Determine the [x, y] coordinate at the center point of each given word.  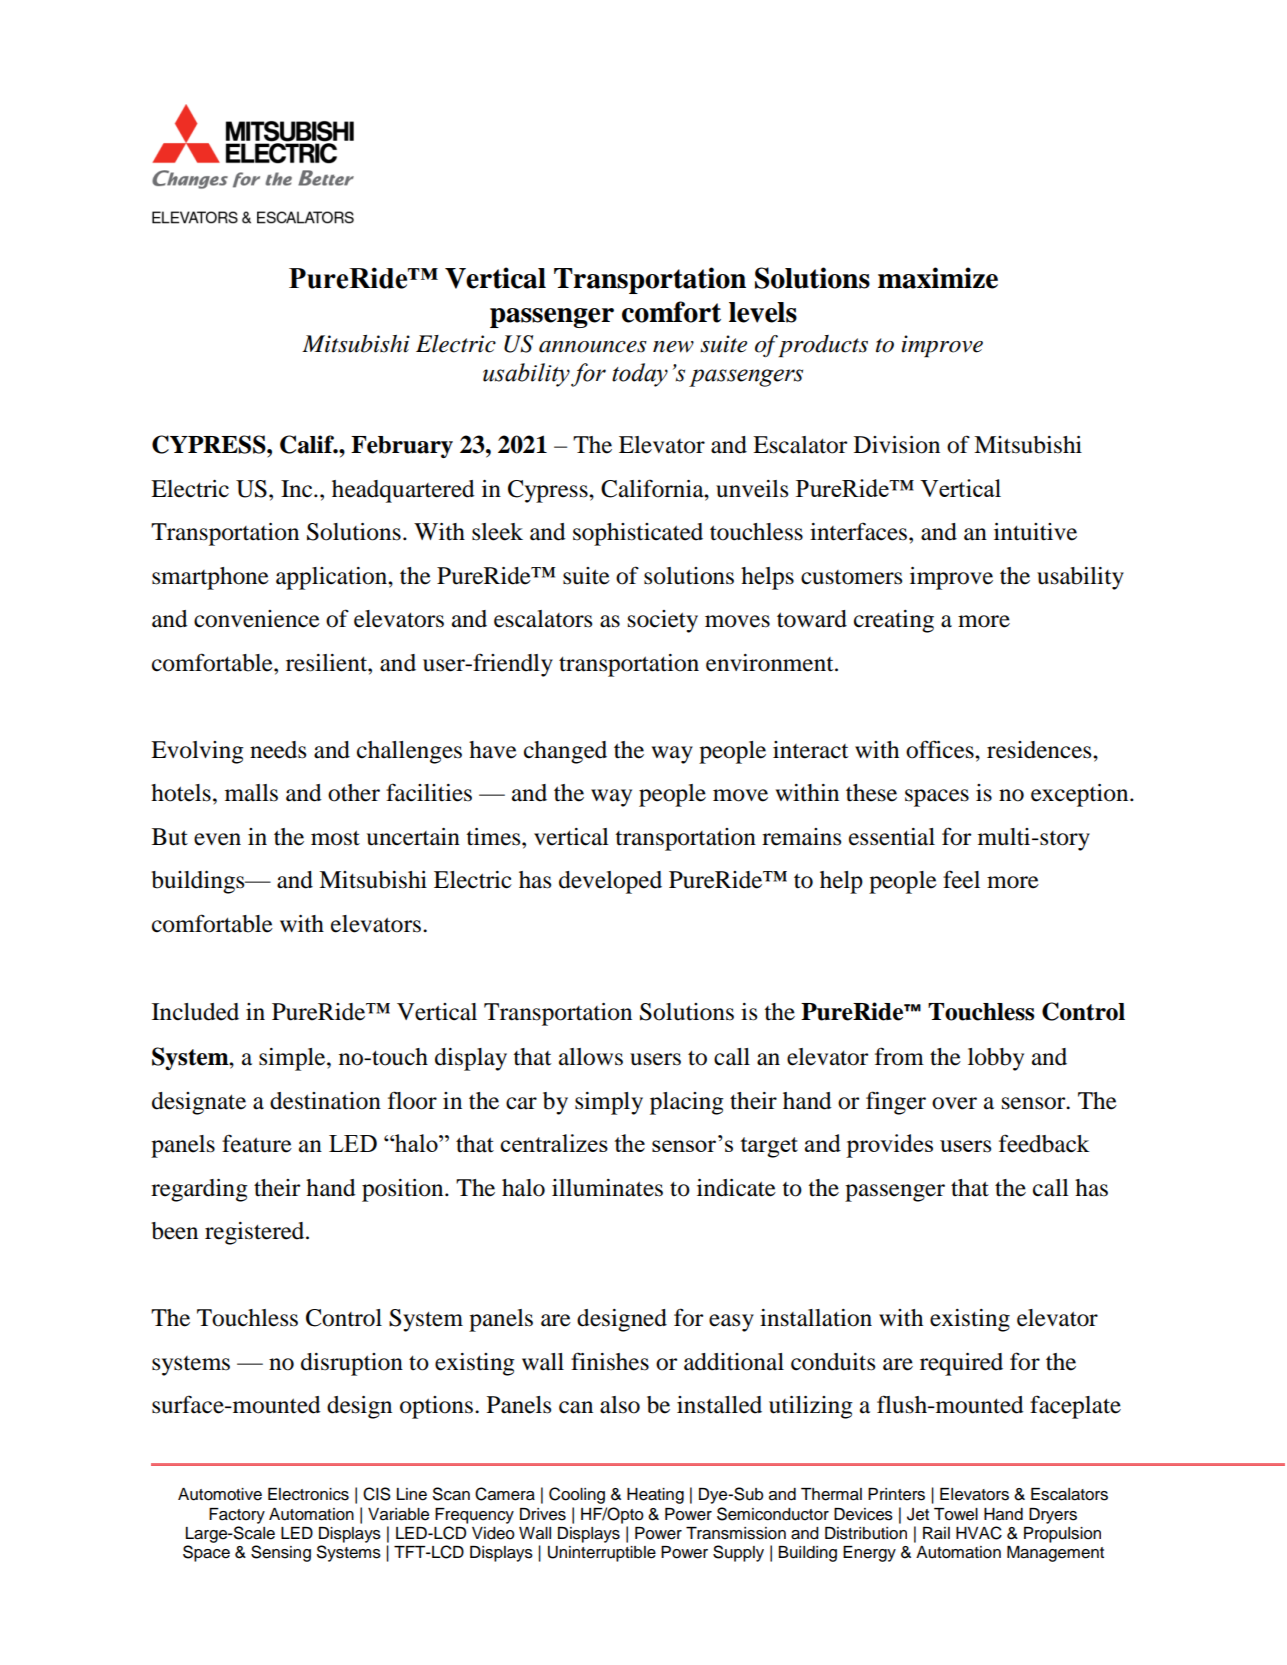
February [402, 447]
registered [256, 1233]
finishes [610, 1361]
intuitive [1035, 532]
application [332, 578]
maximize [938, 278]
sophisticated [638, 534]
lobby [996, 1059]
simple [293, 1059]
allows [591, 1057]
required [961, 1364]
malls [251, 793]
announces [593, 347]
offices [941, 749]
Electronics [308, 1494]
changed [565, 752]
